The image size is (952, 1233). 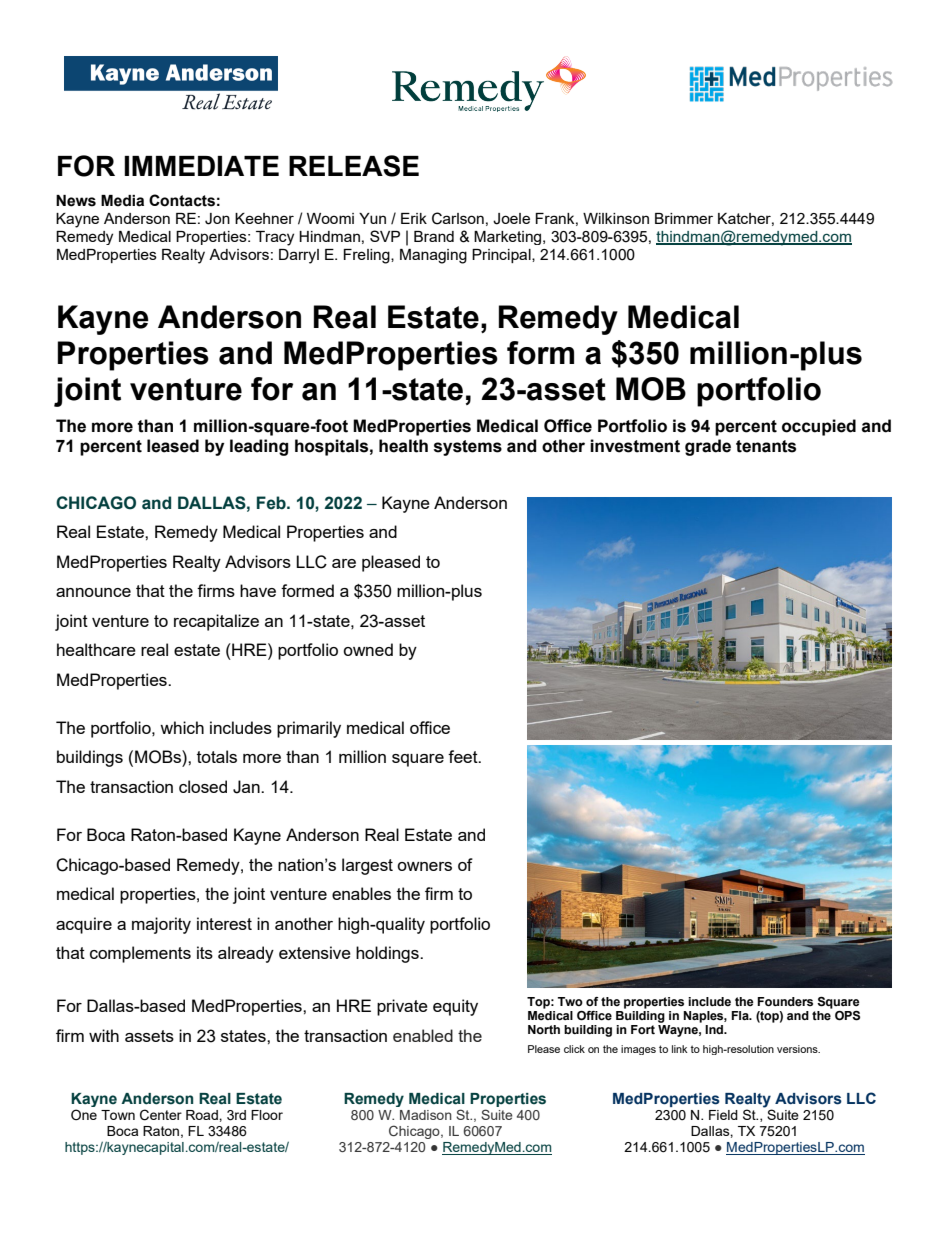 What do you see at coordinates (217, 219) in the document?
I see `Jon` at bounding box center [217, 219].
